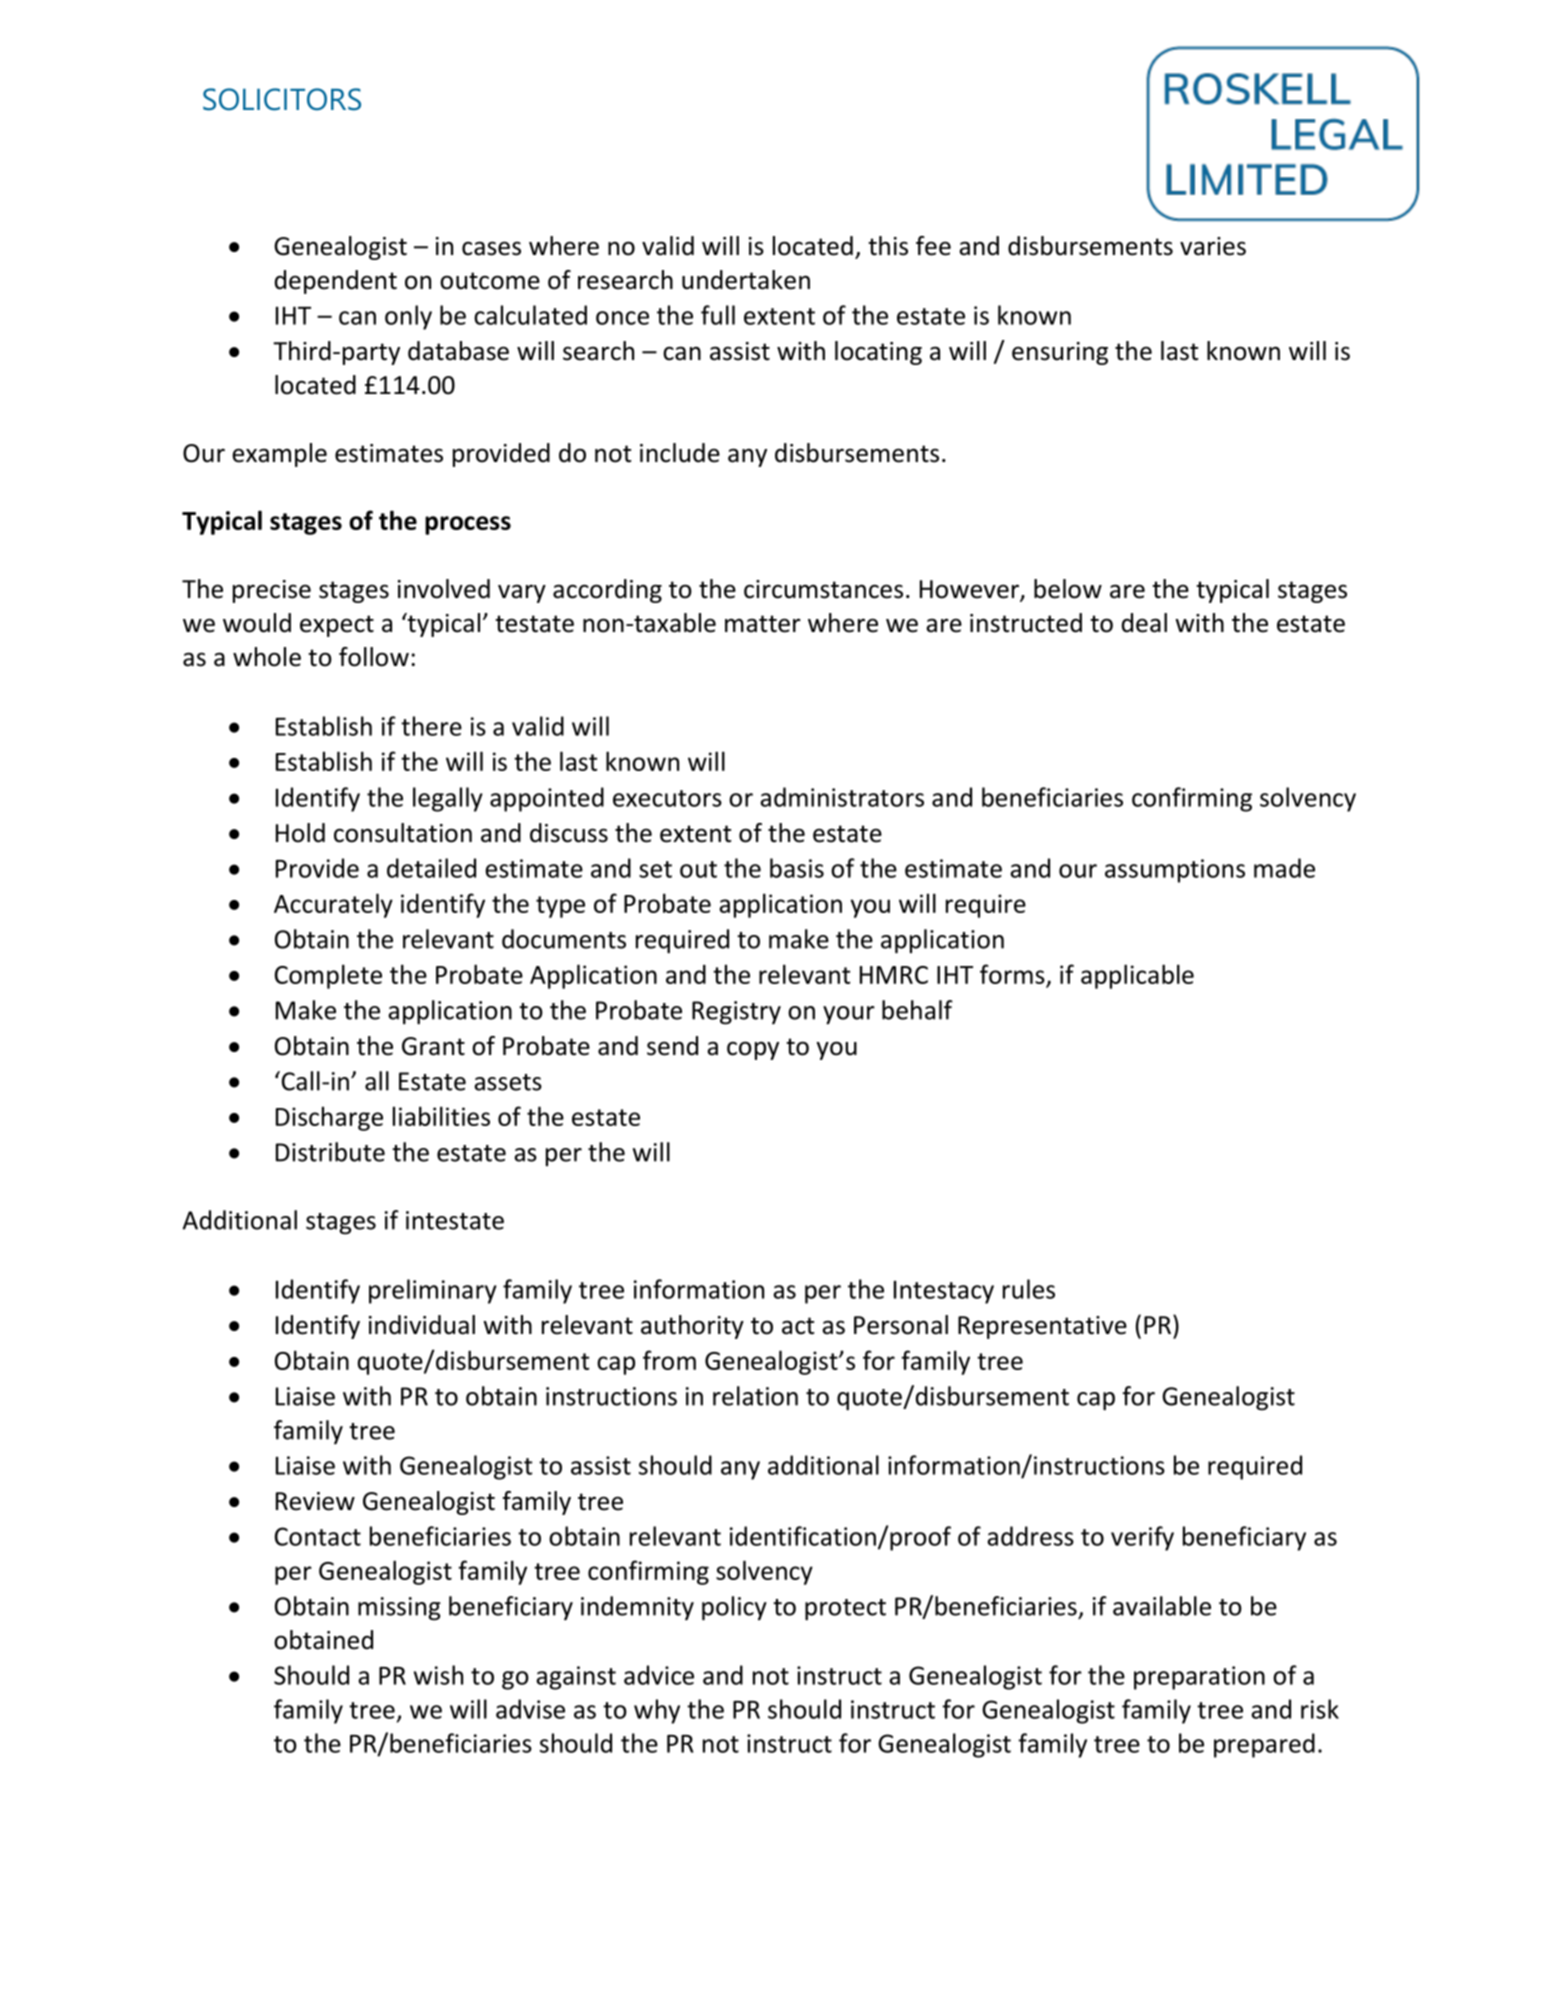 Image resolution: width=1549 pixels, height=2005 pixels. I want to click on varies, so click(1213, 246).
